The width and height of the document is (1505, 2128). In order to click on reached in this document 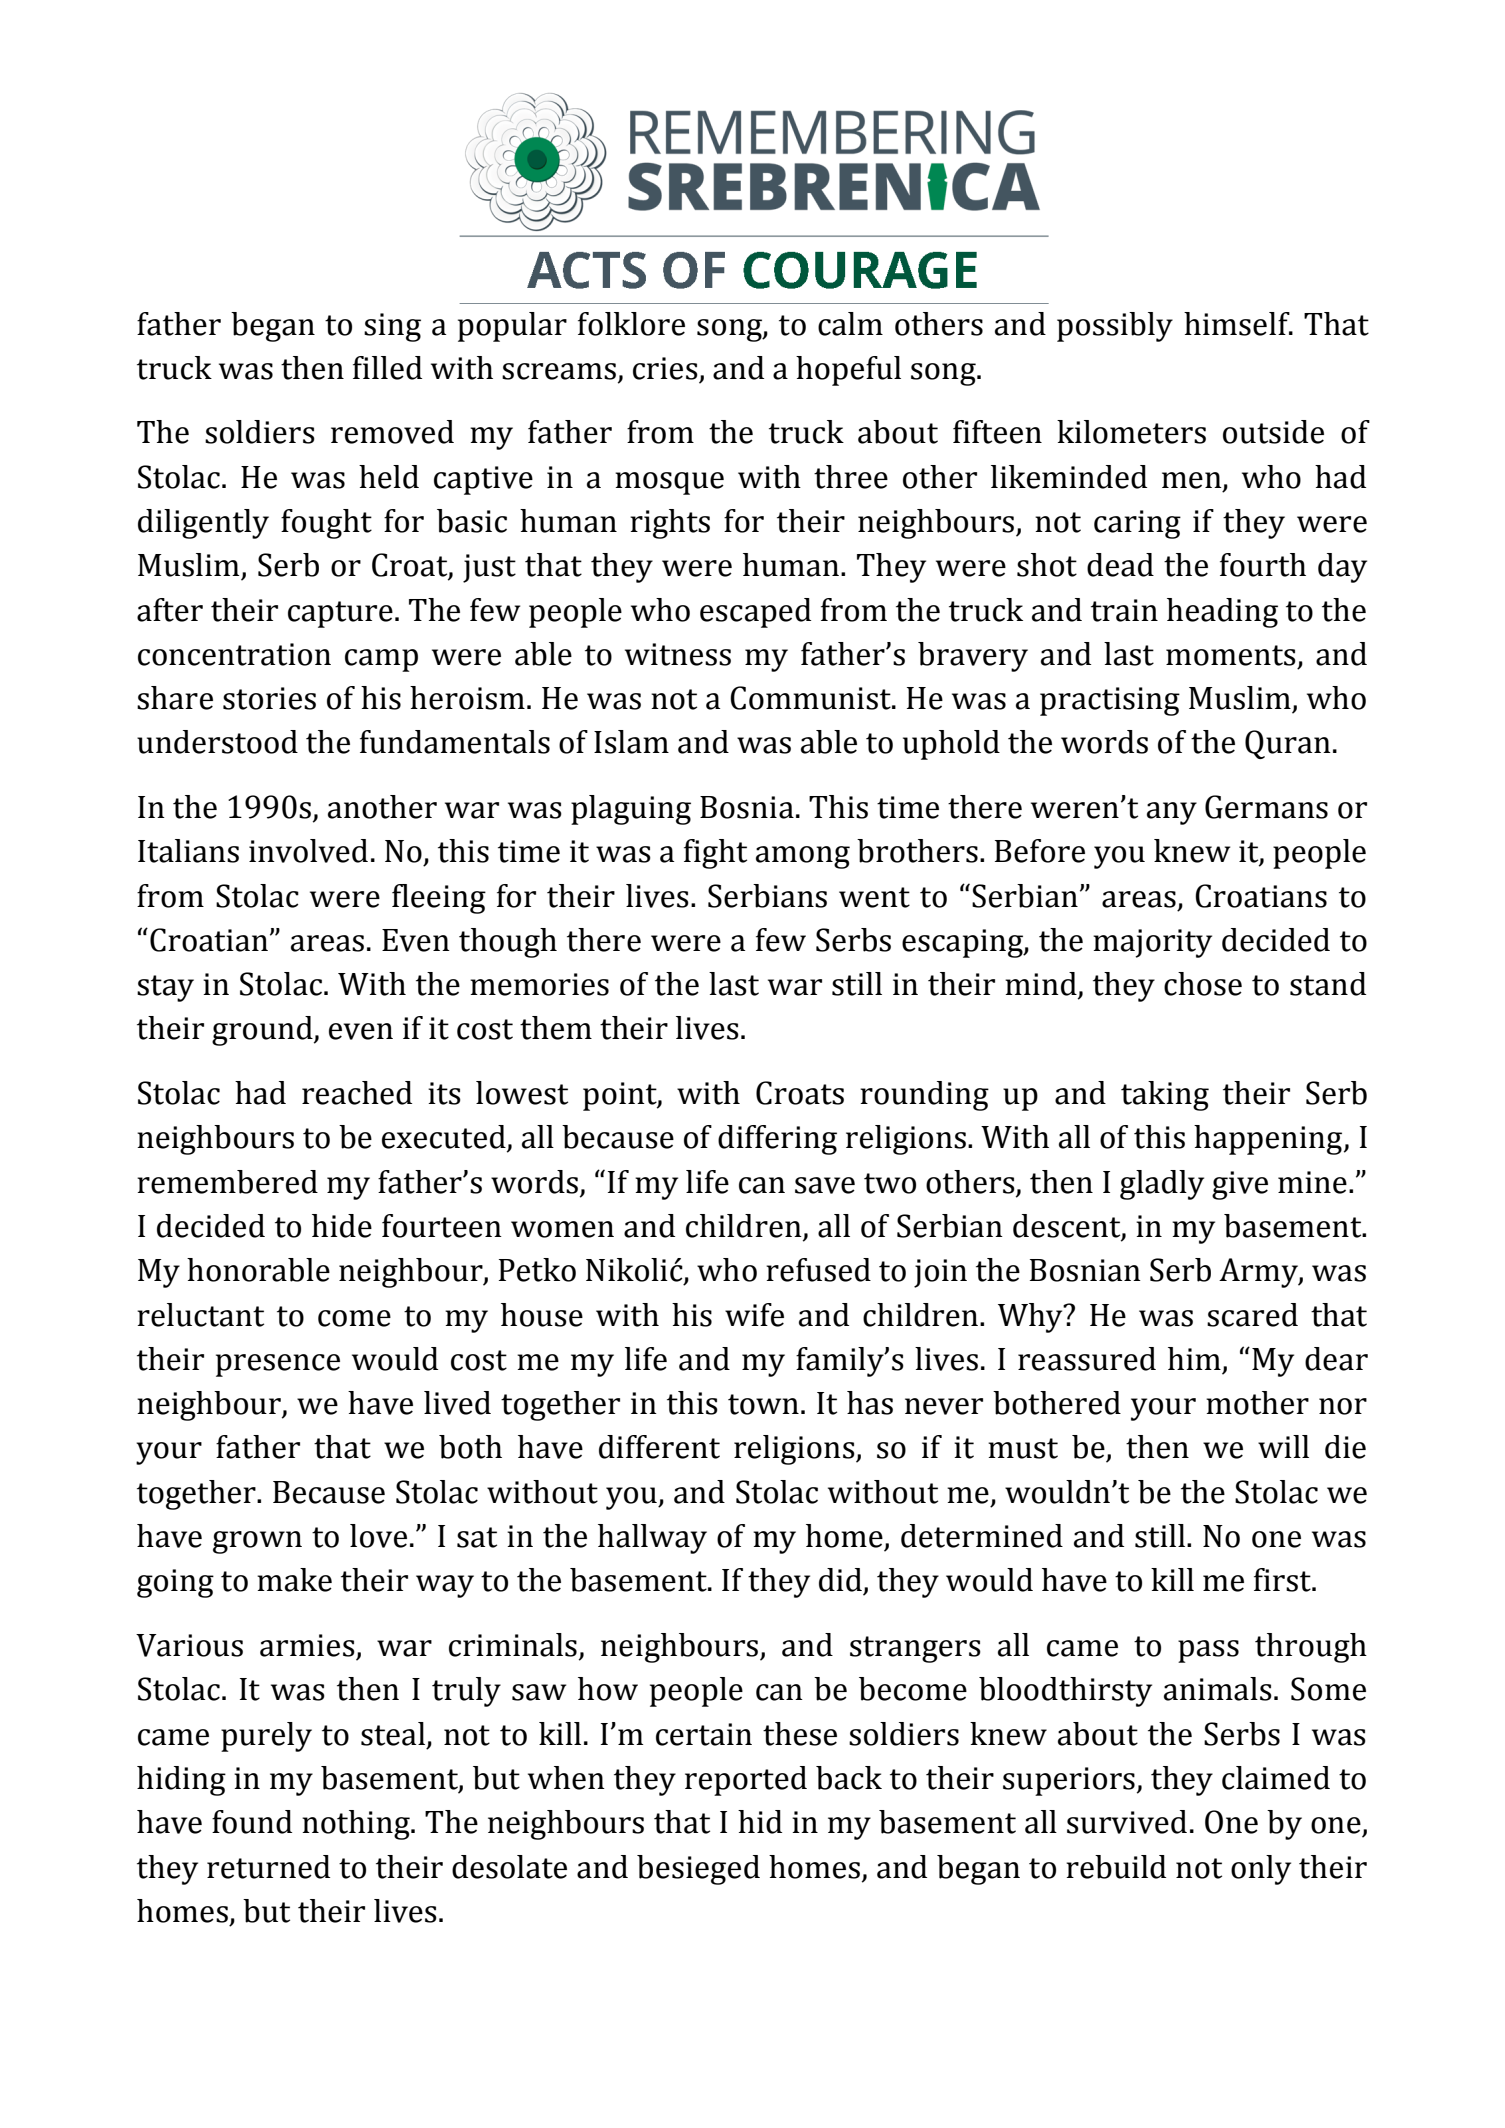, I will do `click(357, 1093)`.
